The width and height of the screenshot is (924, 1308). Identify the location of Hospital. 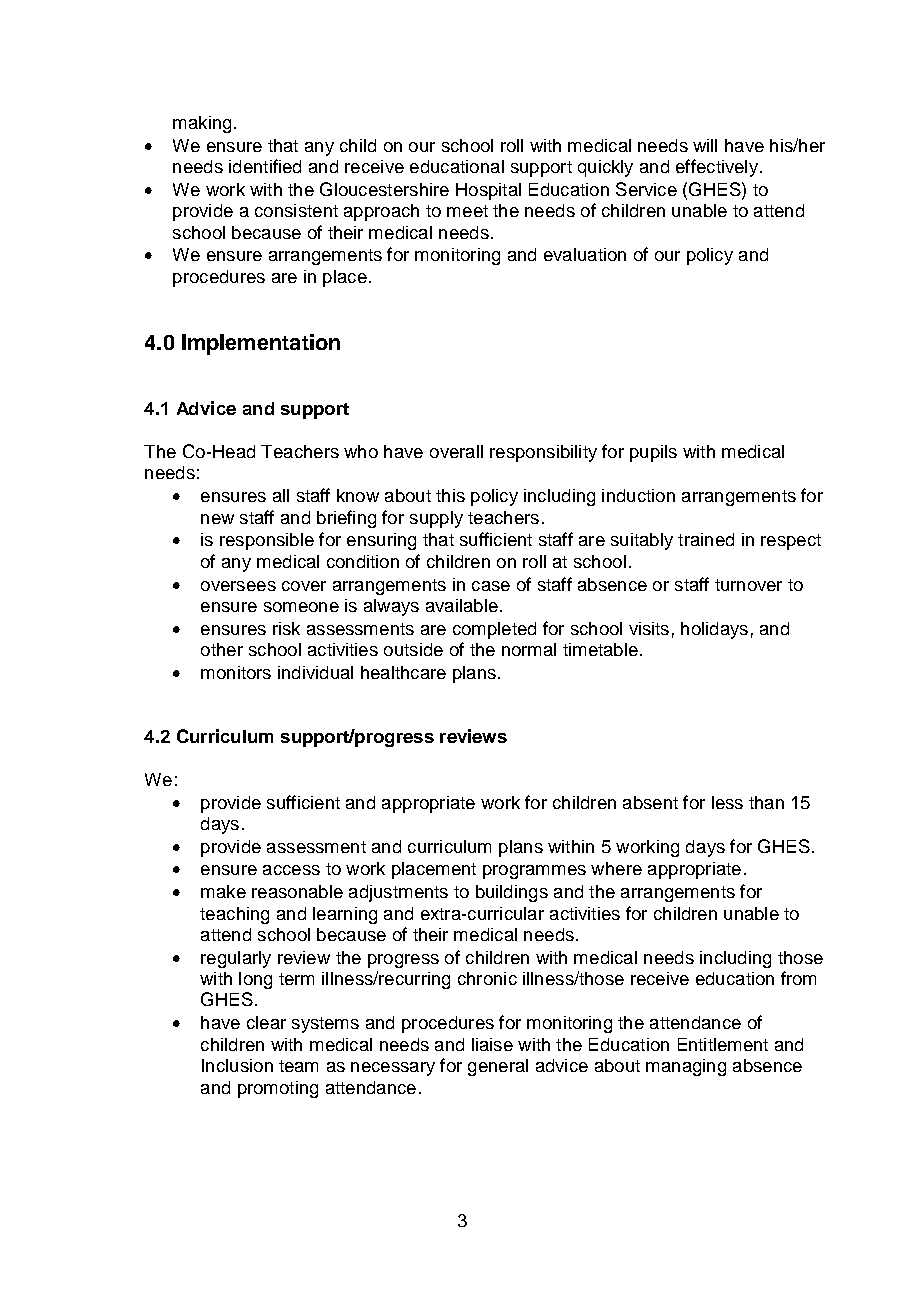
(488, 191).
